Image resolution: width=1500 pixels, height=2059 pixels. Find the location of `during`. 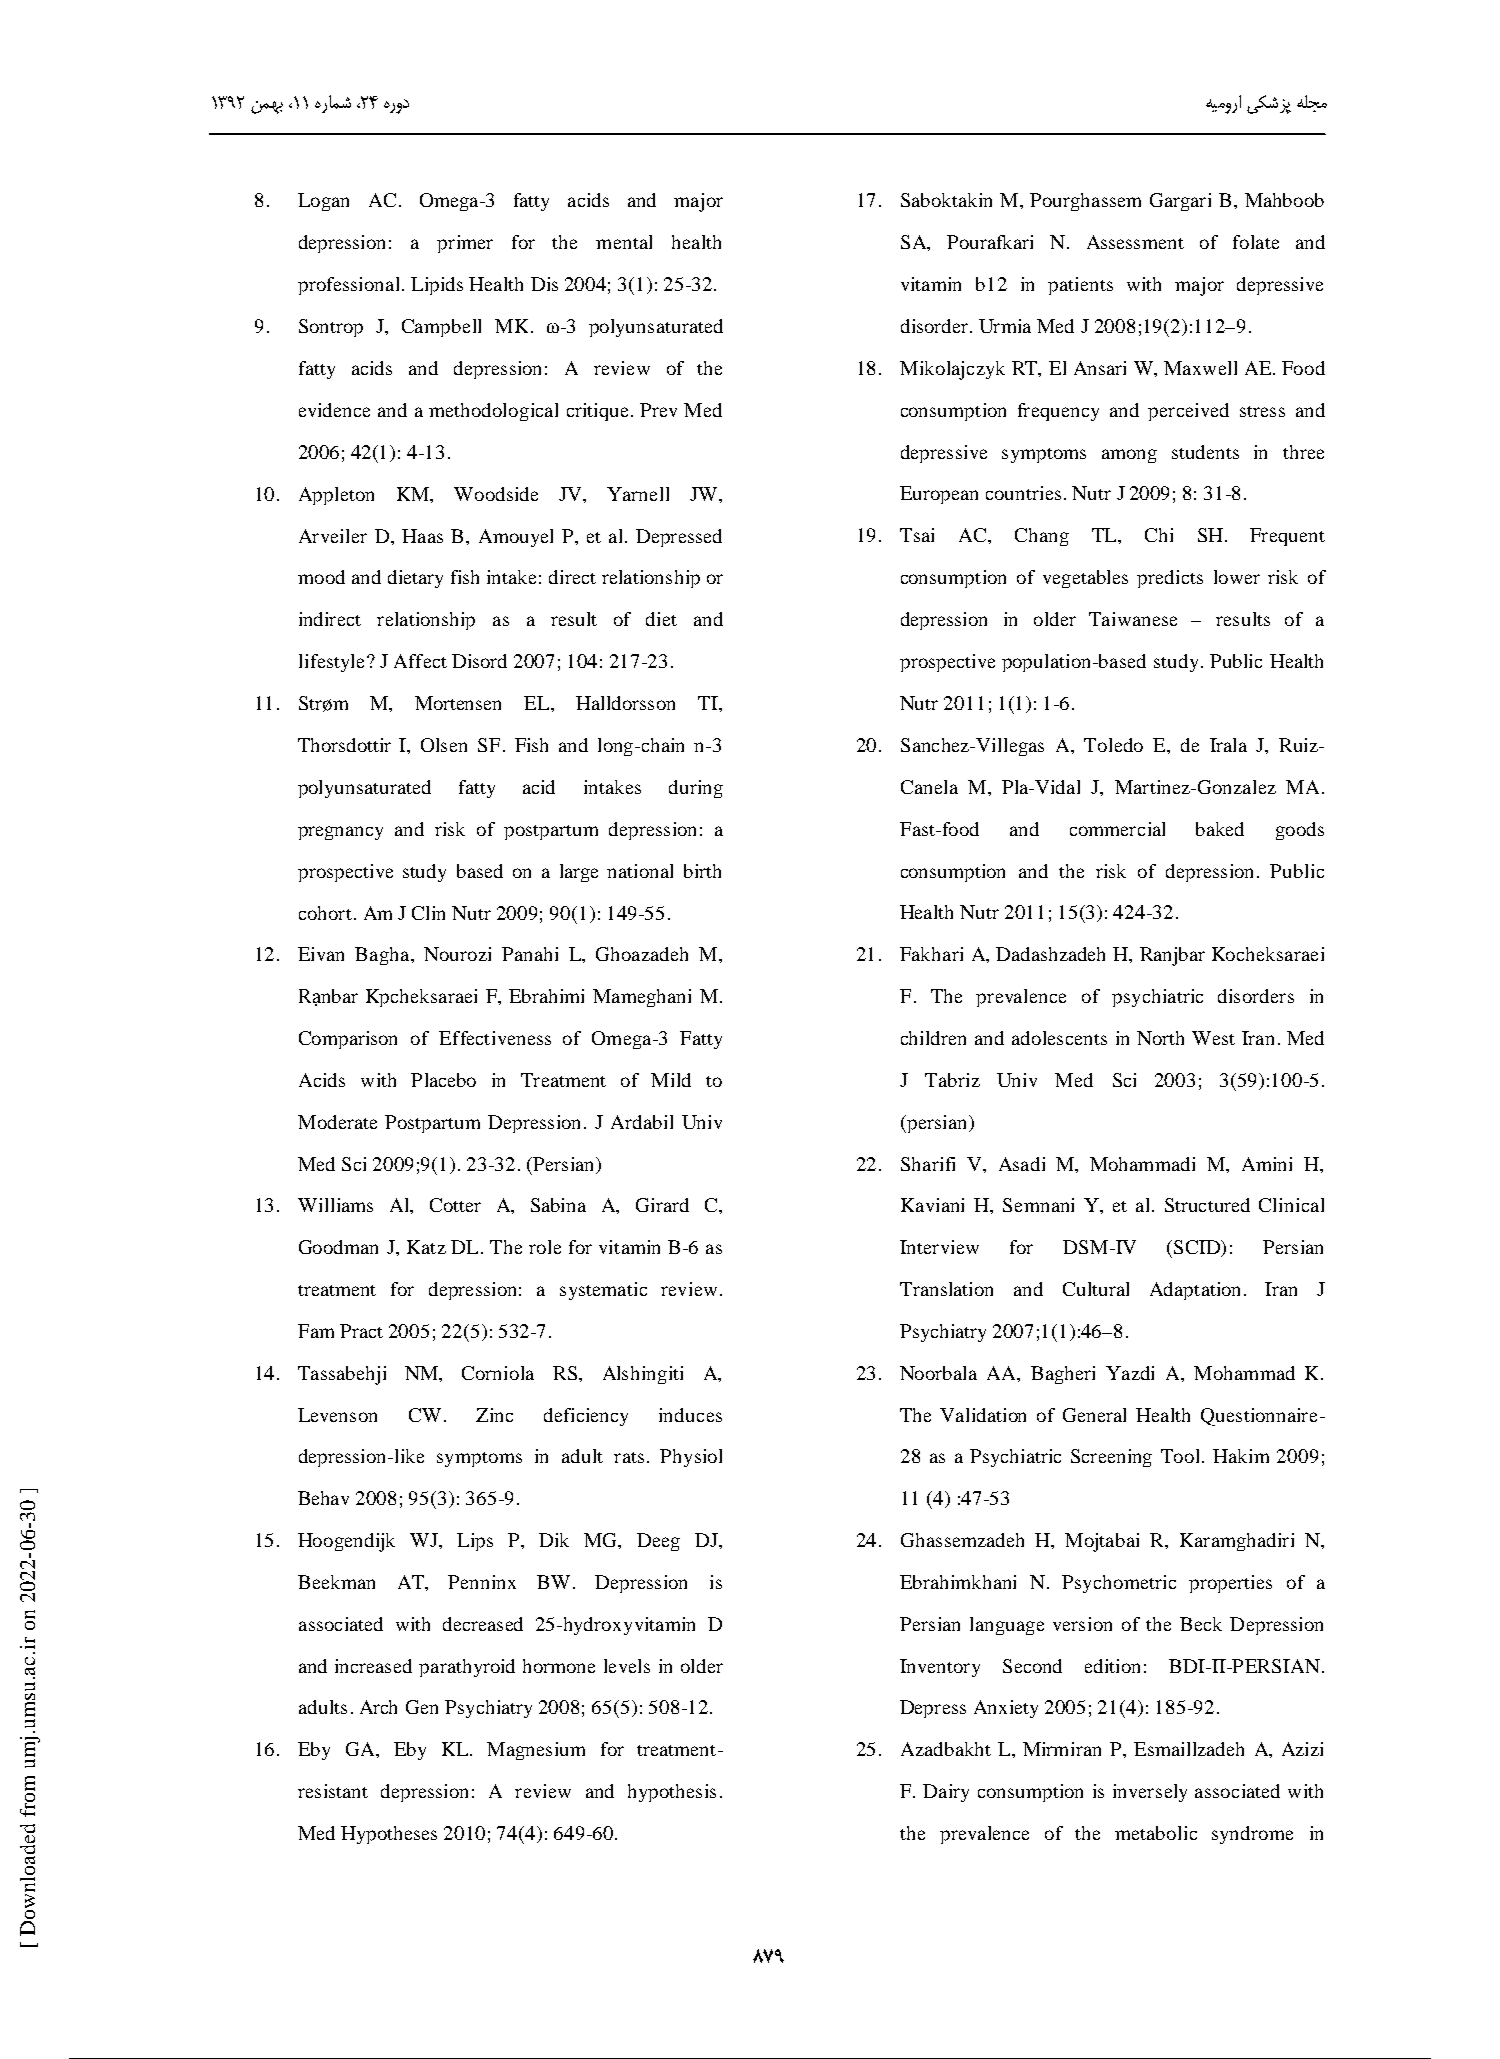

during is located at coordinates (696, 789).
